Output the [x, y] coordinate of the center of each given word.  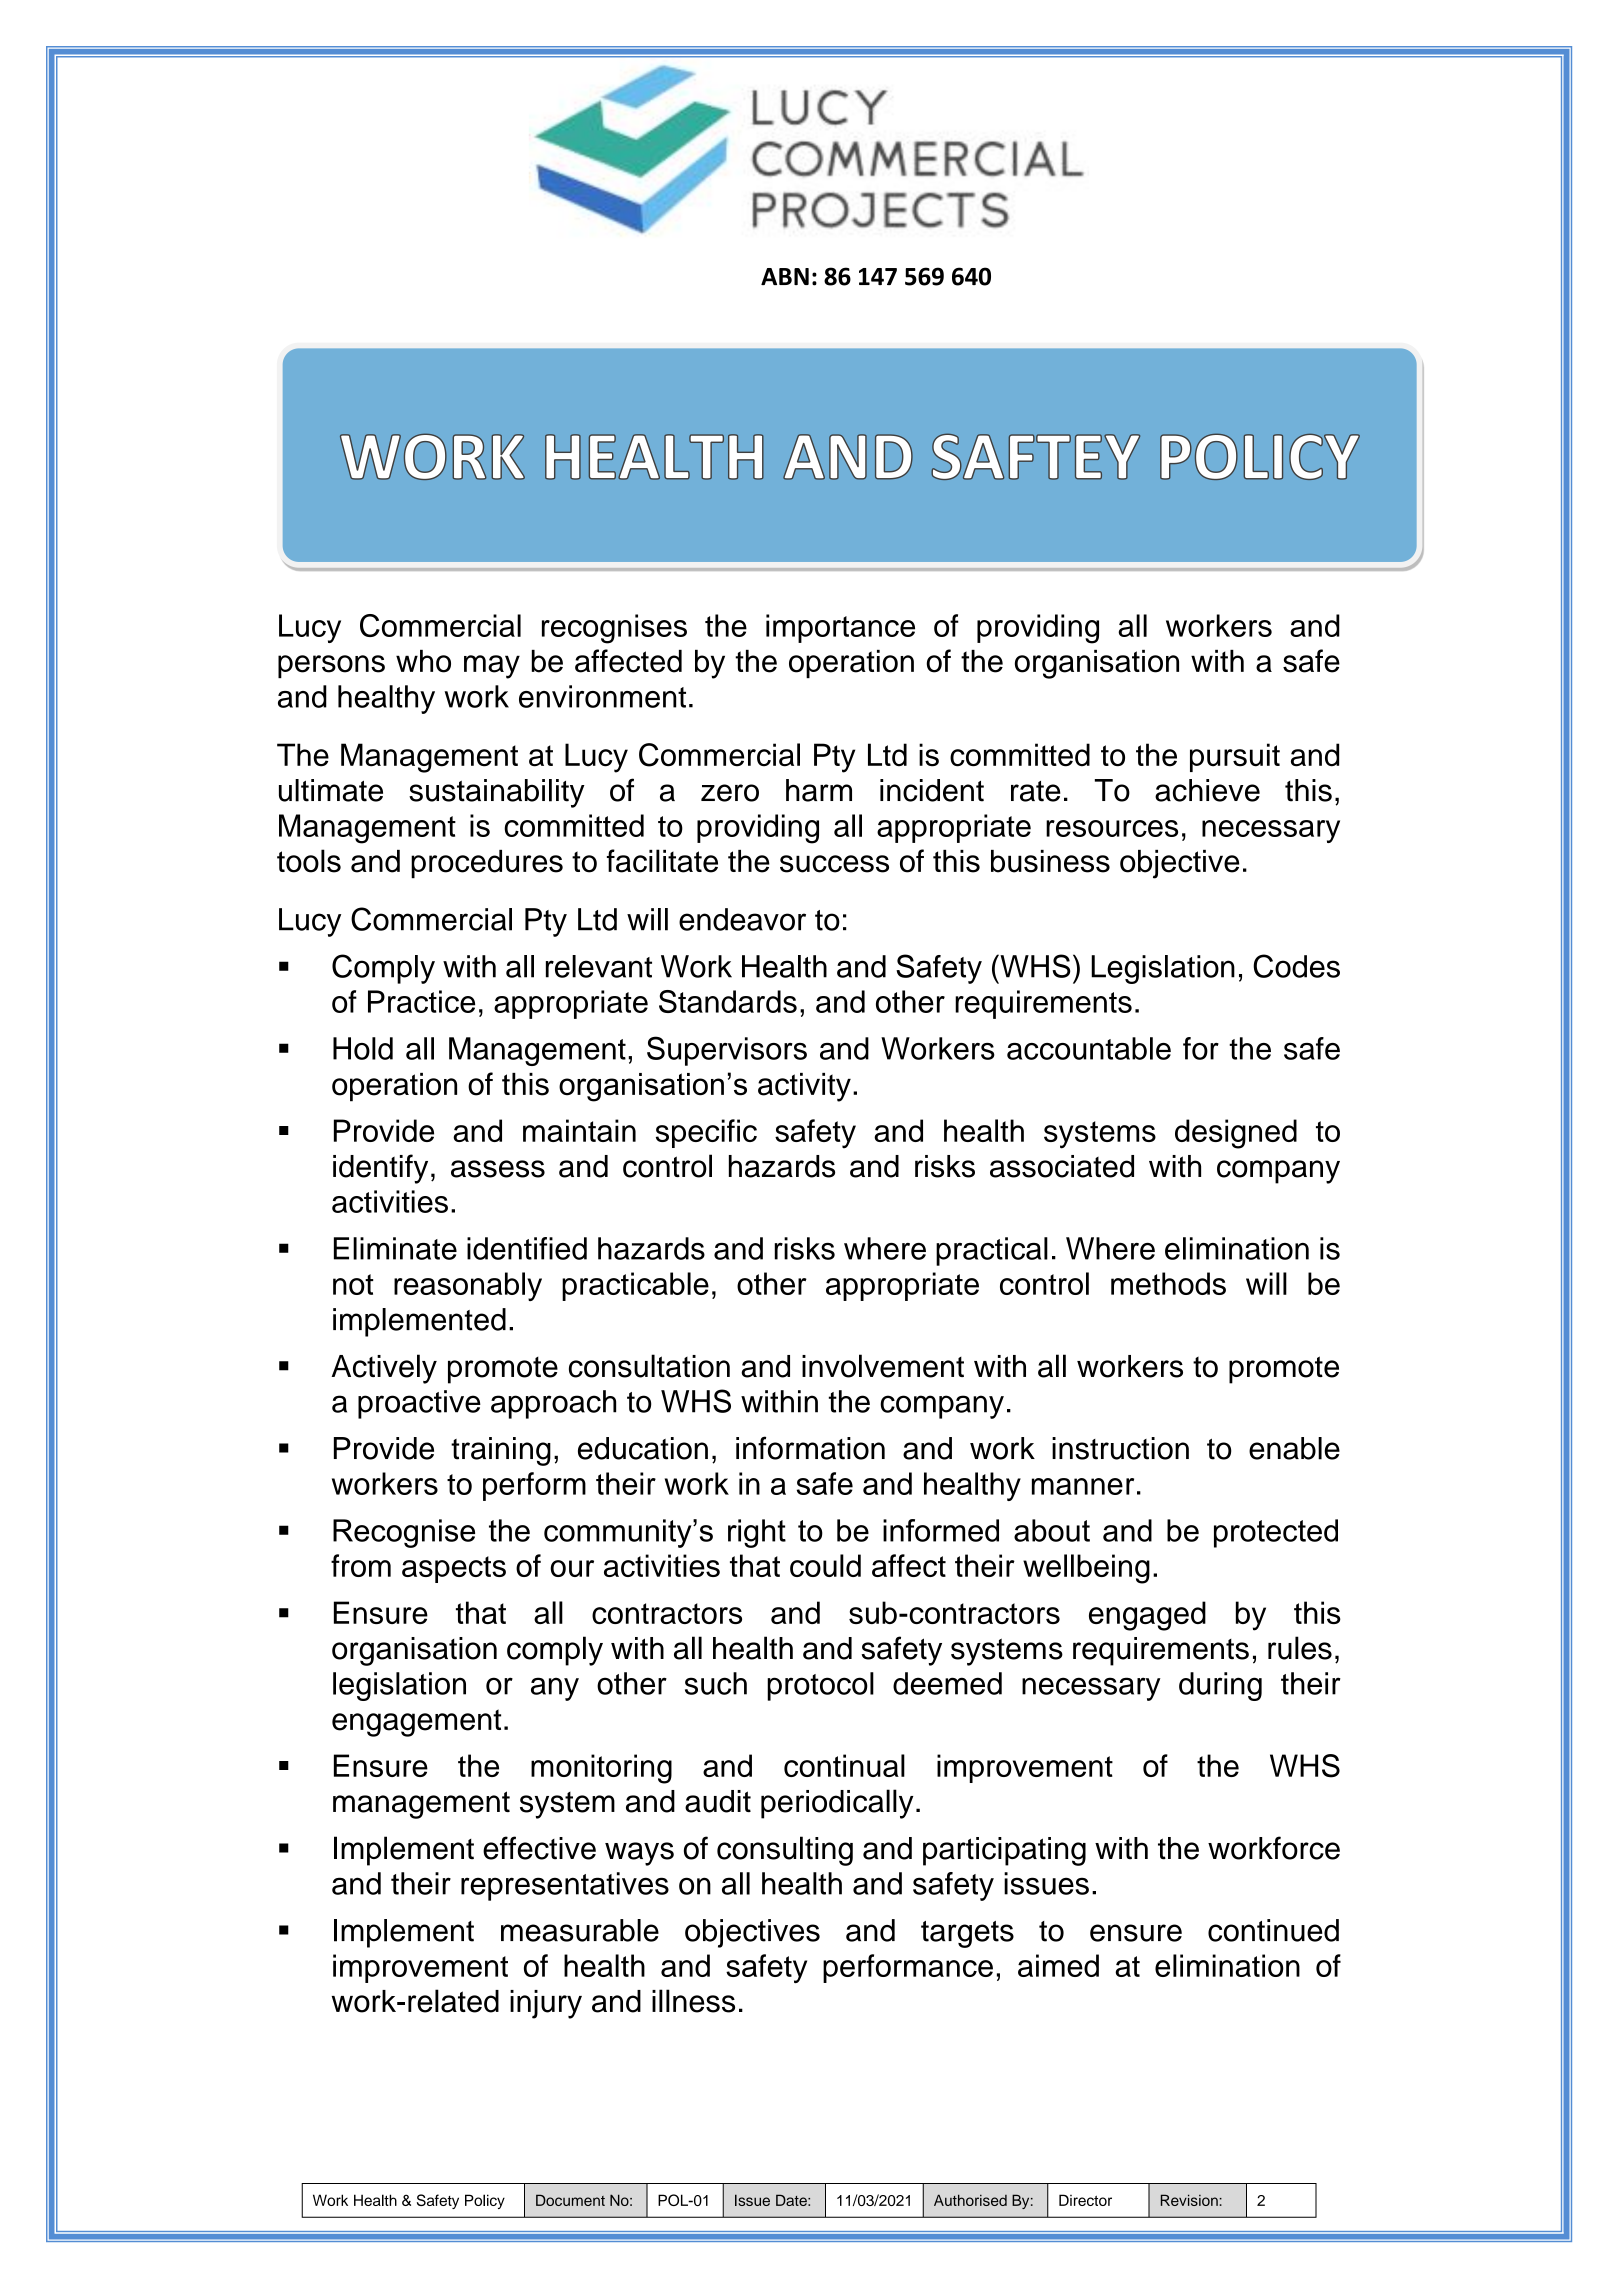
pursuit [1235, 757]
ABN [785, 276]
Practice [421, 1001]
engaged [1147, 1616]
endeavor [742, 919]
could [825, 1565]
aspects [454, 1569]
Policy [485, 2201]
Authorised [970, 2200]
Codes [1296, 966]
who [423, 661]
